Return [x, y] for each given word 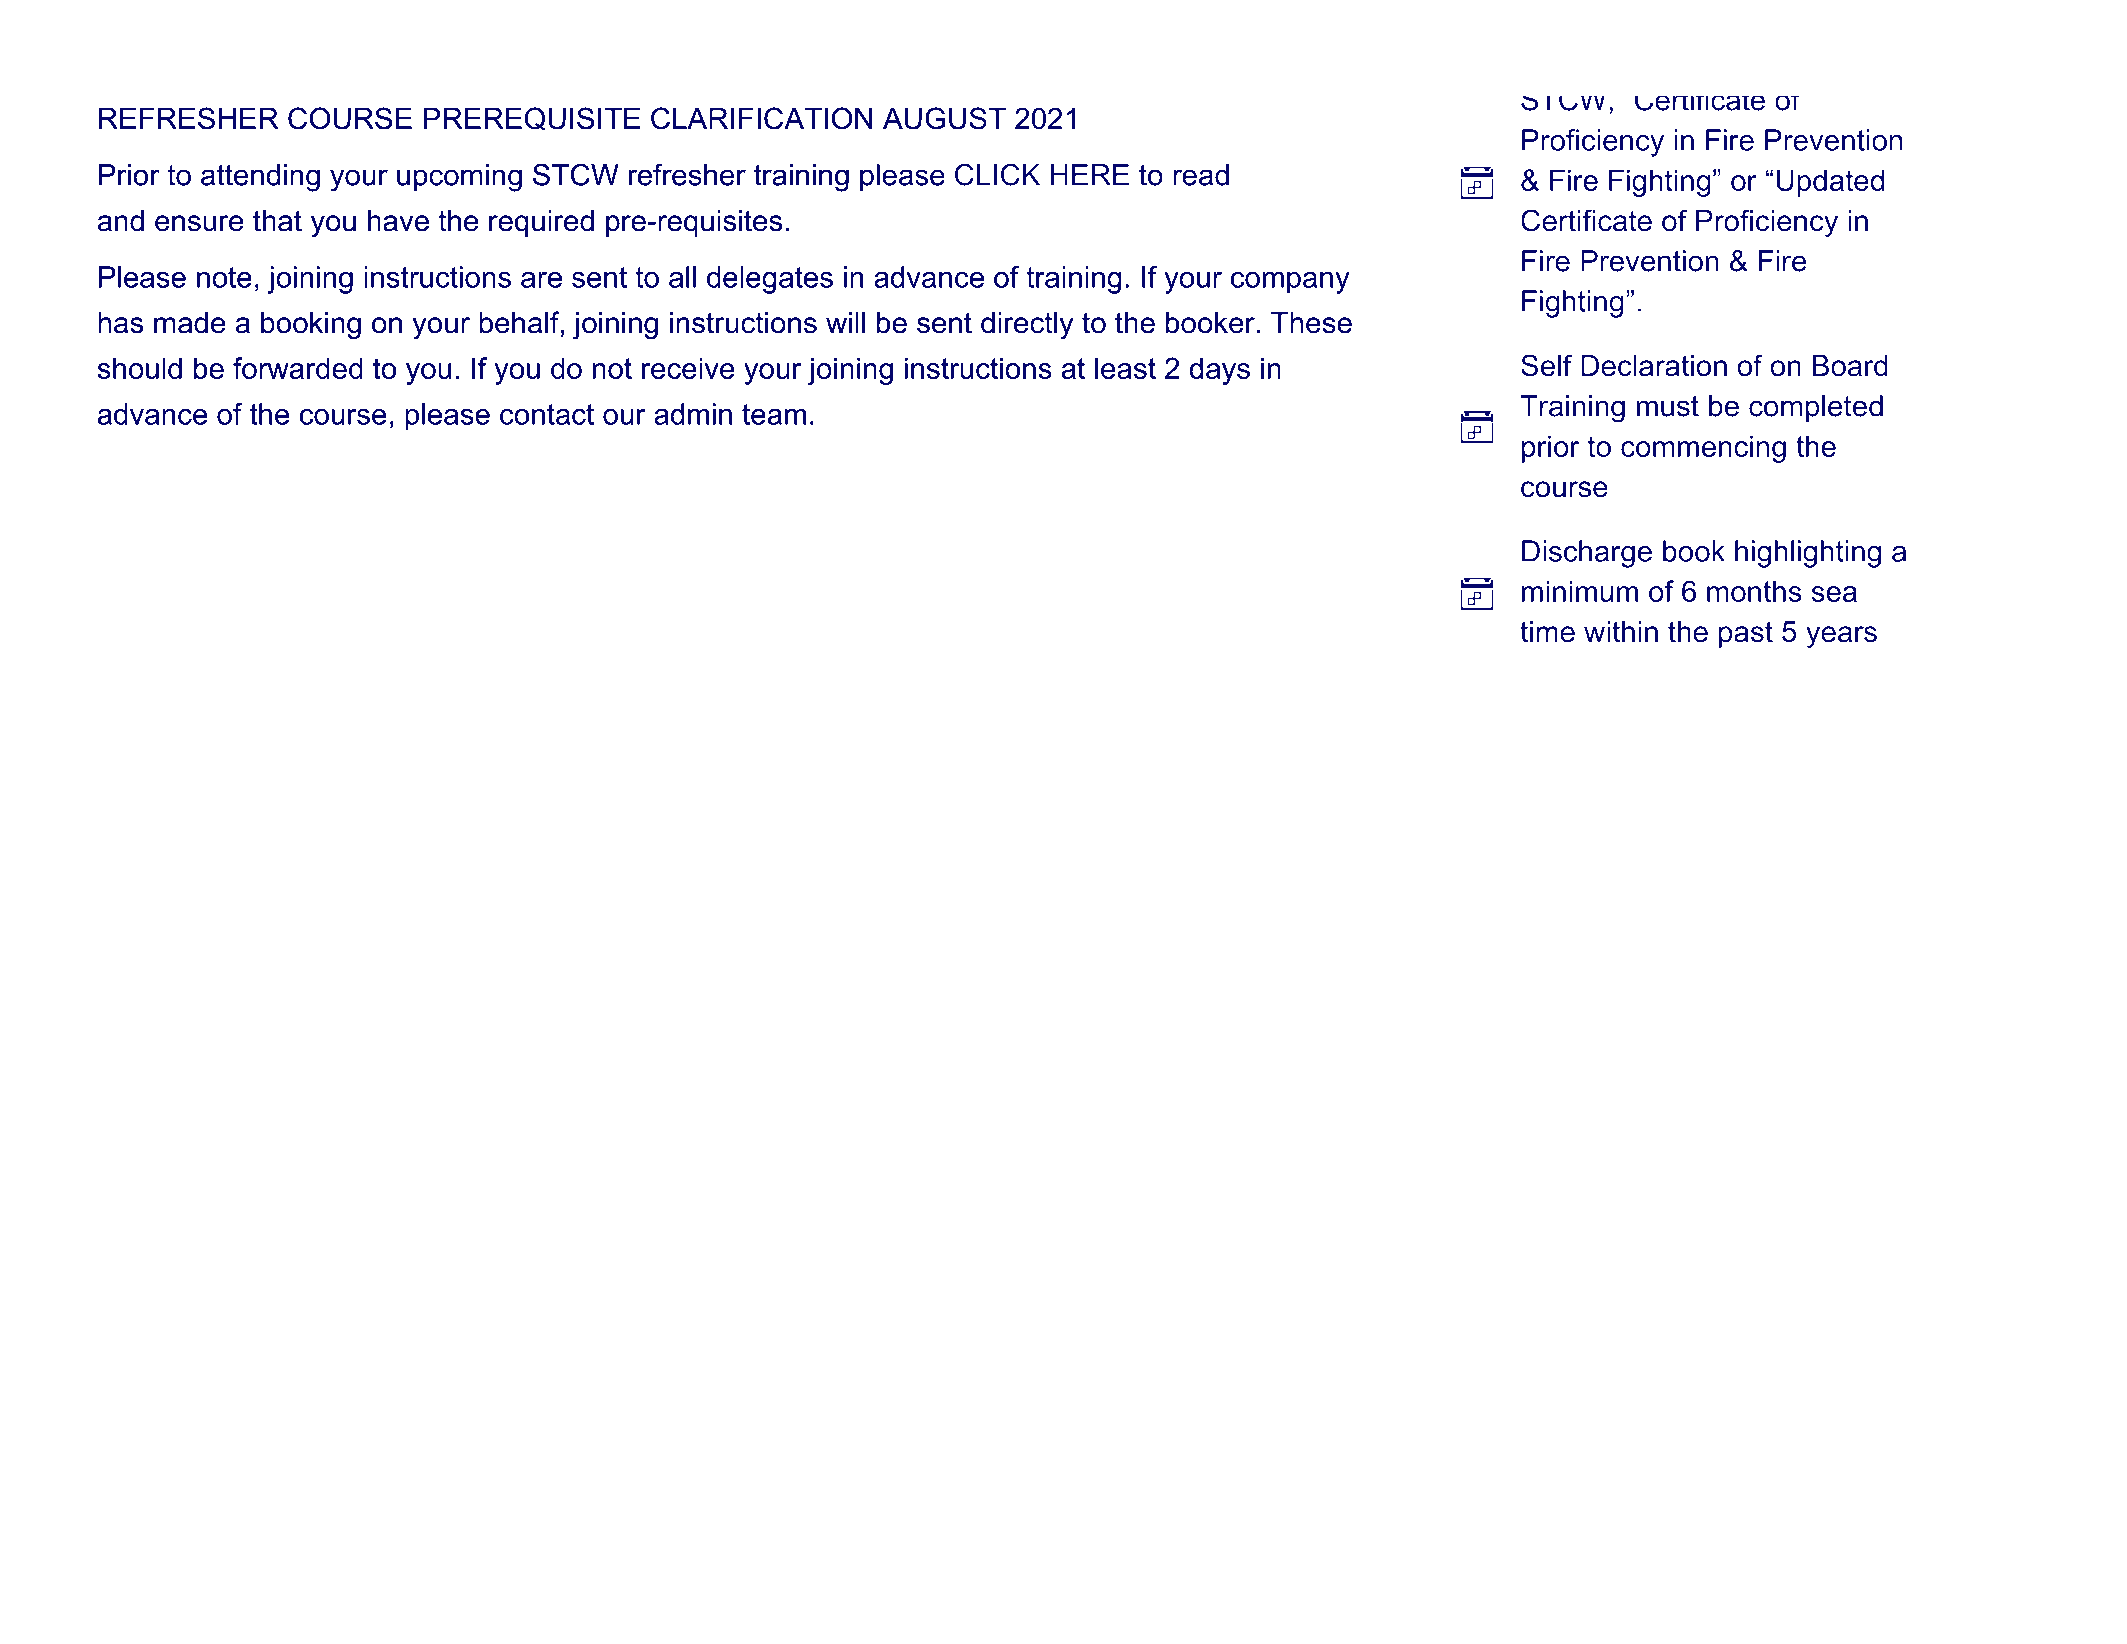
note [224, 277]
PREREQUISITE [532, 119]
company [1290, 283]
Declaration [1654, 366]
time [1547, 632]
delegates [770, 280]
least [1125, 368]
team [774, 414]
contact [547, 414]
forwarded [298, 368]
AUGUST [944, 118]
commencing [1703, 449]
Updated [1830, 183]
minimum [1580, 591]
